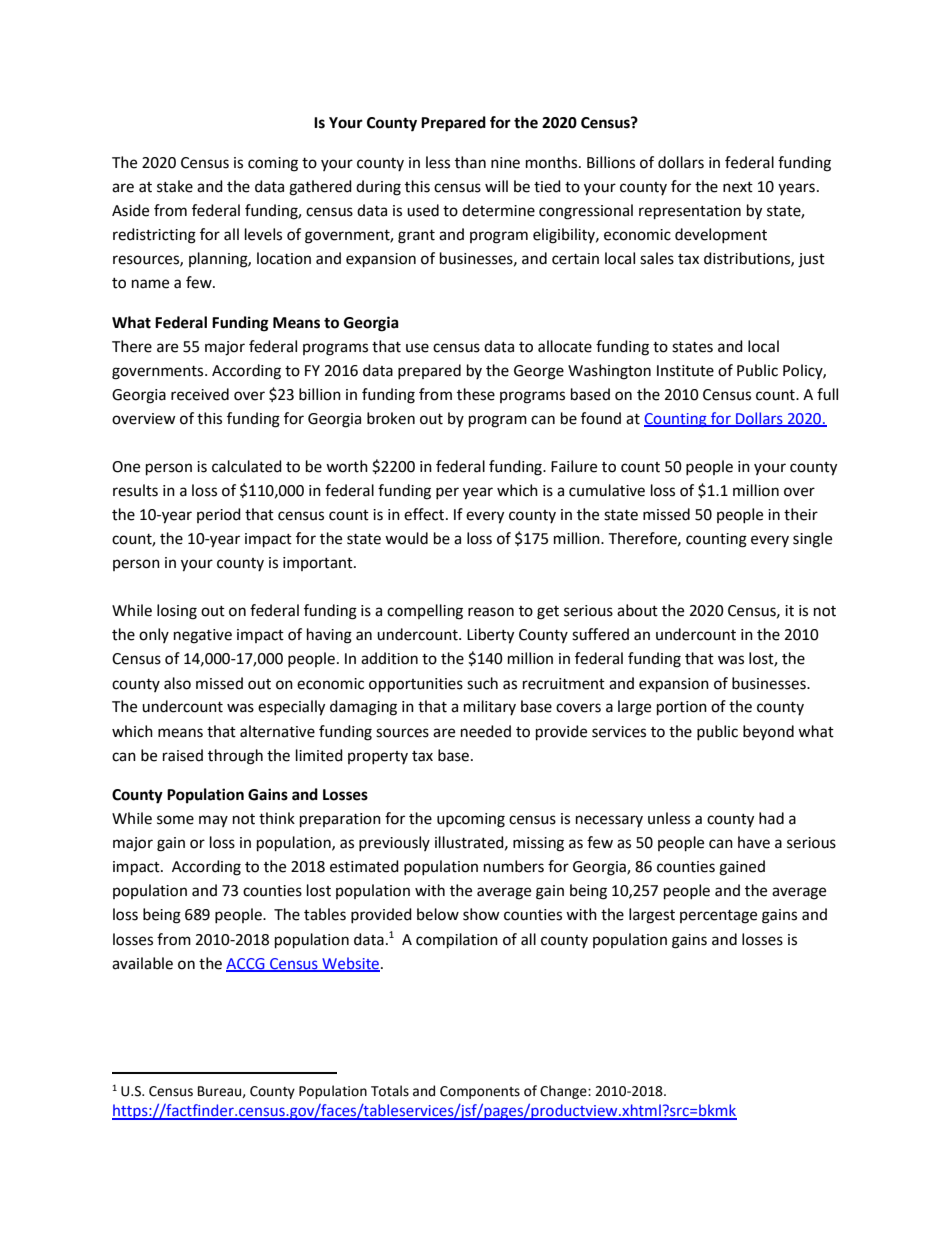 The image size is (952, 1233). I want to click on also, so click(177, 683).
